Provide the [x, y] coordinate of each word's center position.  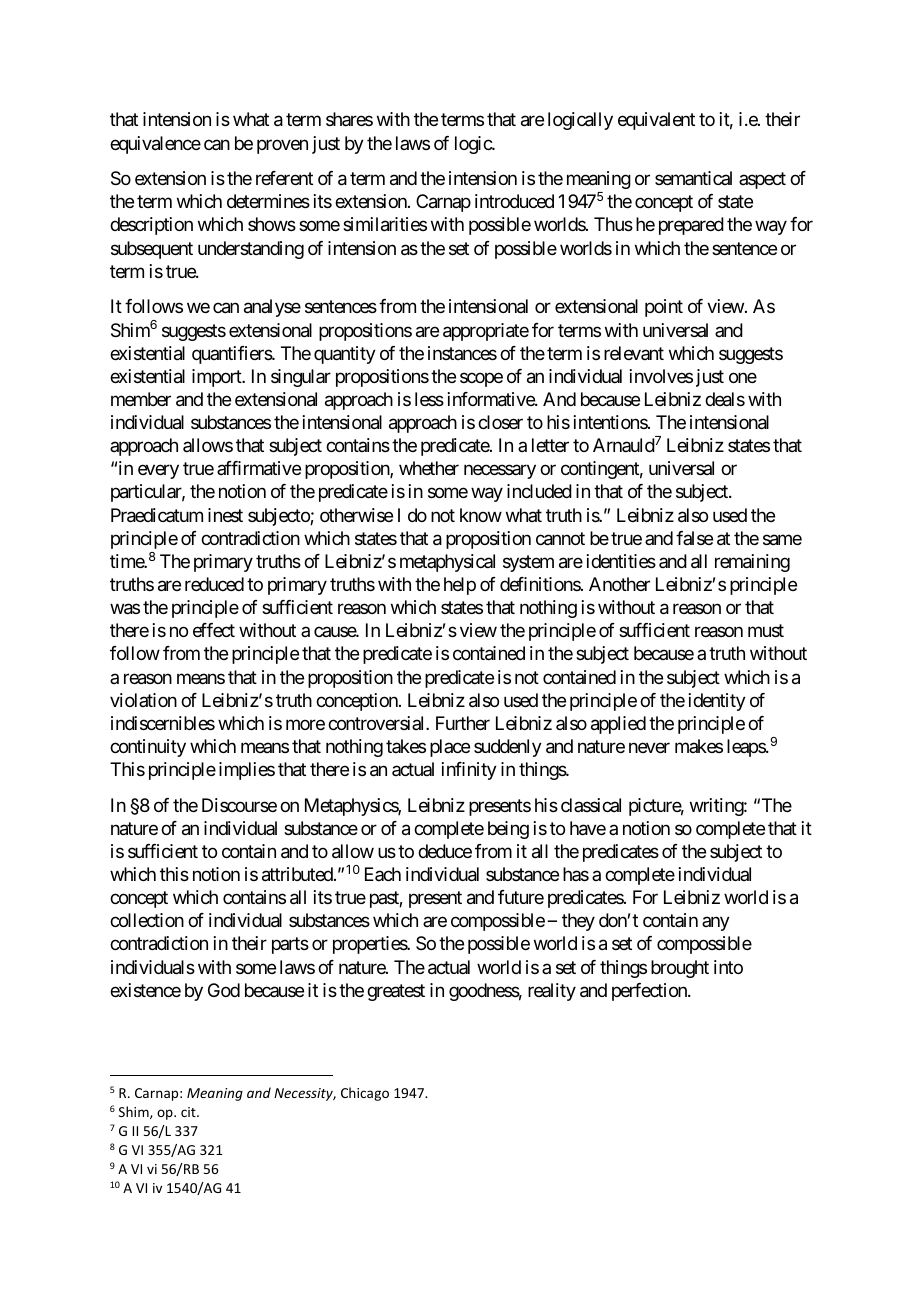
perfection [650, 992]
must [766, 631]
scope [481, 379]
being [508, 830]
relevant [634, 353]
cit [189, 1112]
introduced [514, 201]
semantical [693, 178]
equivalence [155, 145]
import [217, 378]
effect [214, 630]
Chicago [365, 1094]
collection [147, 920]
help [460, 586]
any [716, 924]
